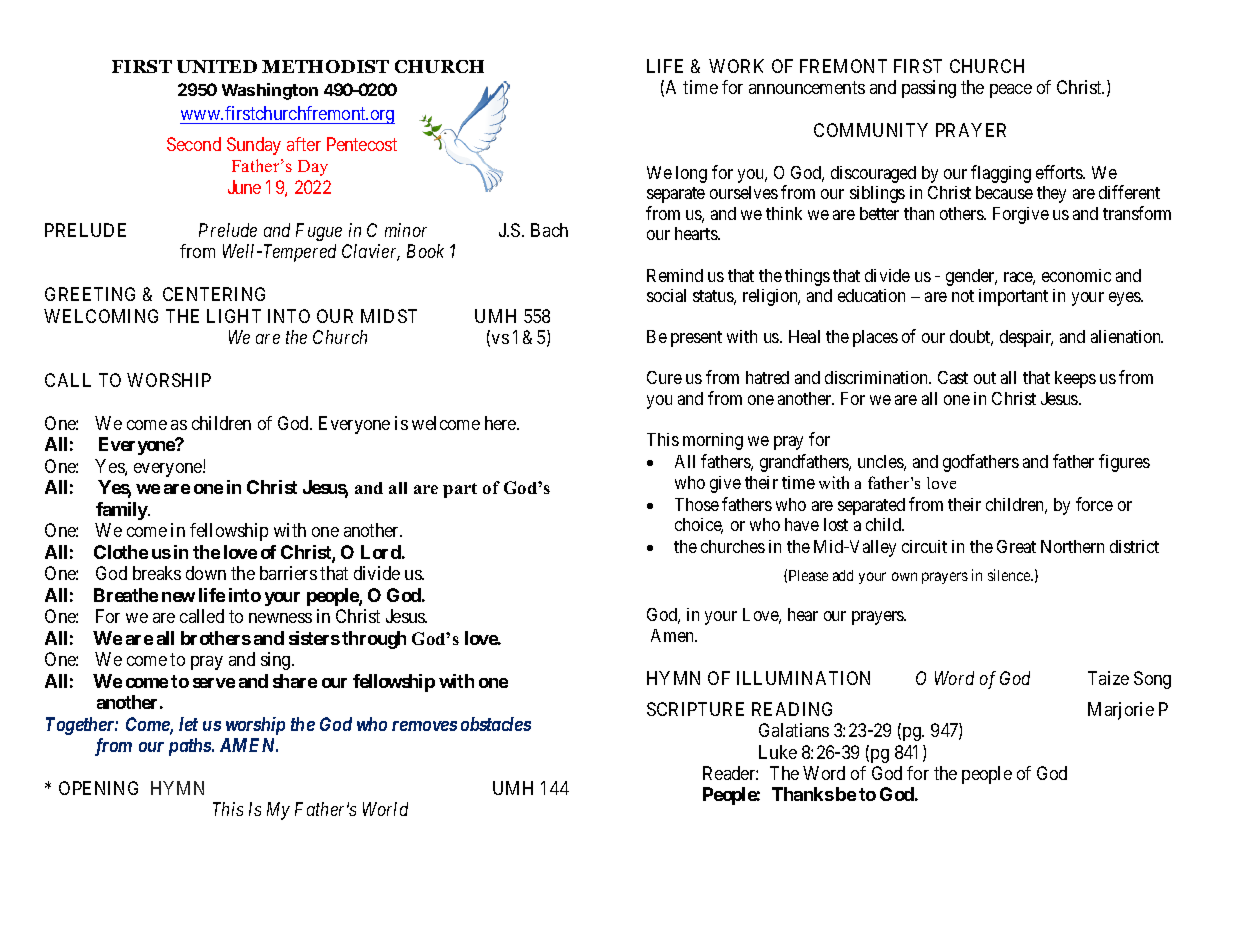 This screenshot has width=1233, height=952. Describe the element at coordinates (736, 66) in the screenshot. I see `WORK` at that location.
